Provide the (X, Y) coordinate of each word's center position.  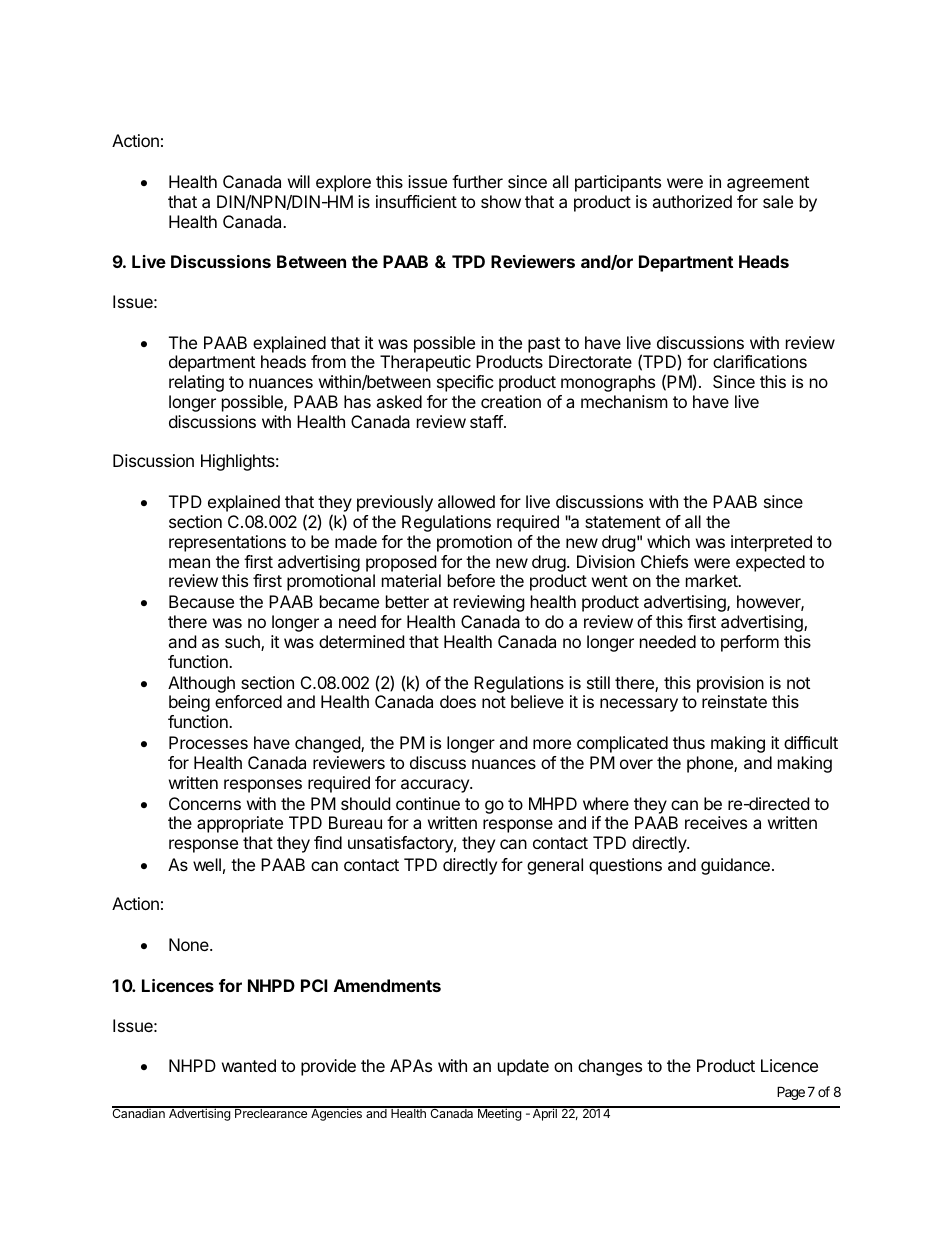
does (458, 701)
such (243, 643)
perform (750, 643)
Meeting (499, 1114)
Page (791, 1093)
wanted (249, 1065)
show (501, 201)
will (299, 181)
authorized (692, 201)
